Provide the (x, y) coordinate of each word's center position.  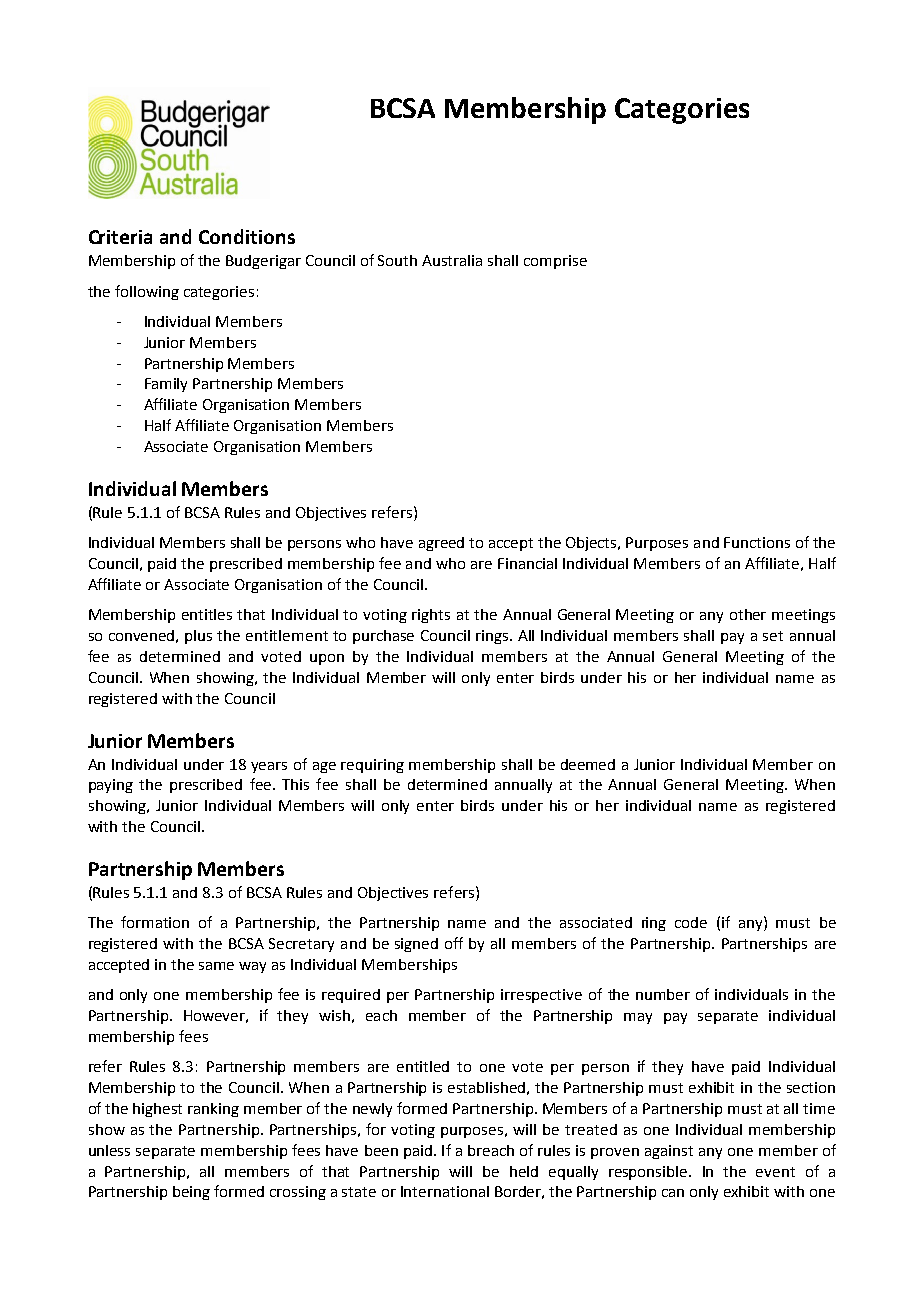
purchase (383, 637)
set (773, 636)
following (147, 292)
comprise (555, 262)
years (269, 767)
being (191, 1193)
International (445, 1191)
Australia (452, 260)
